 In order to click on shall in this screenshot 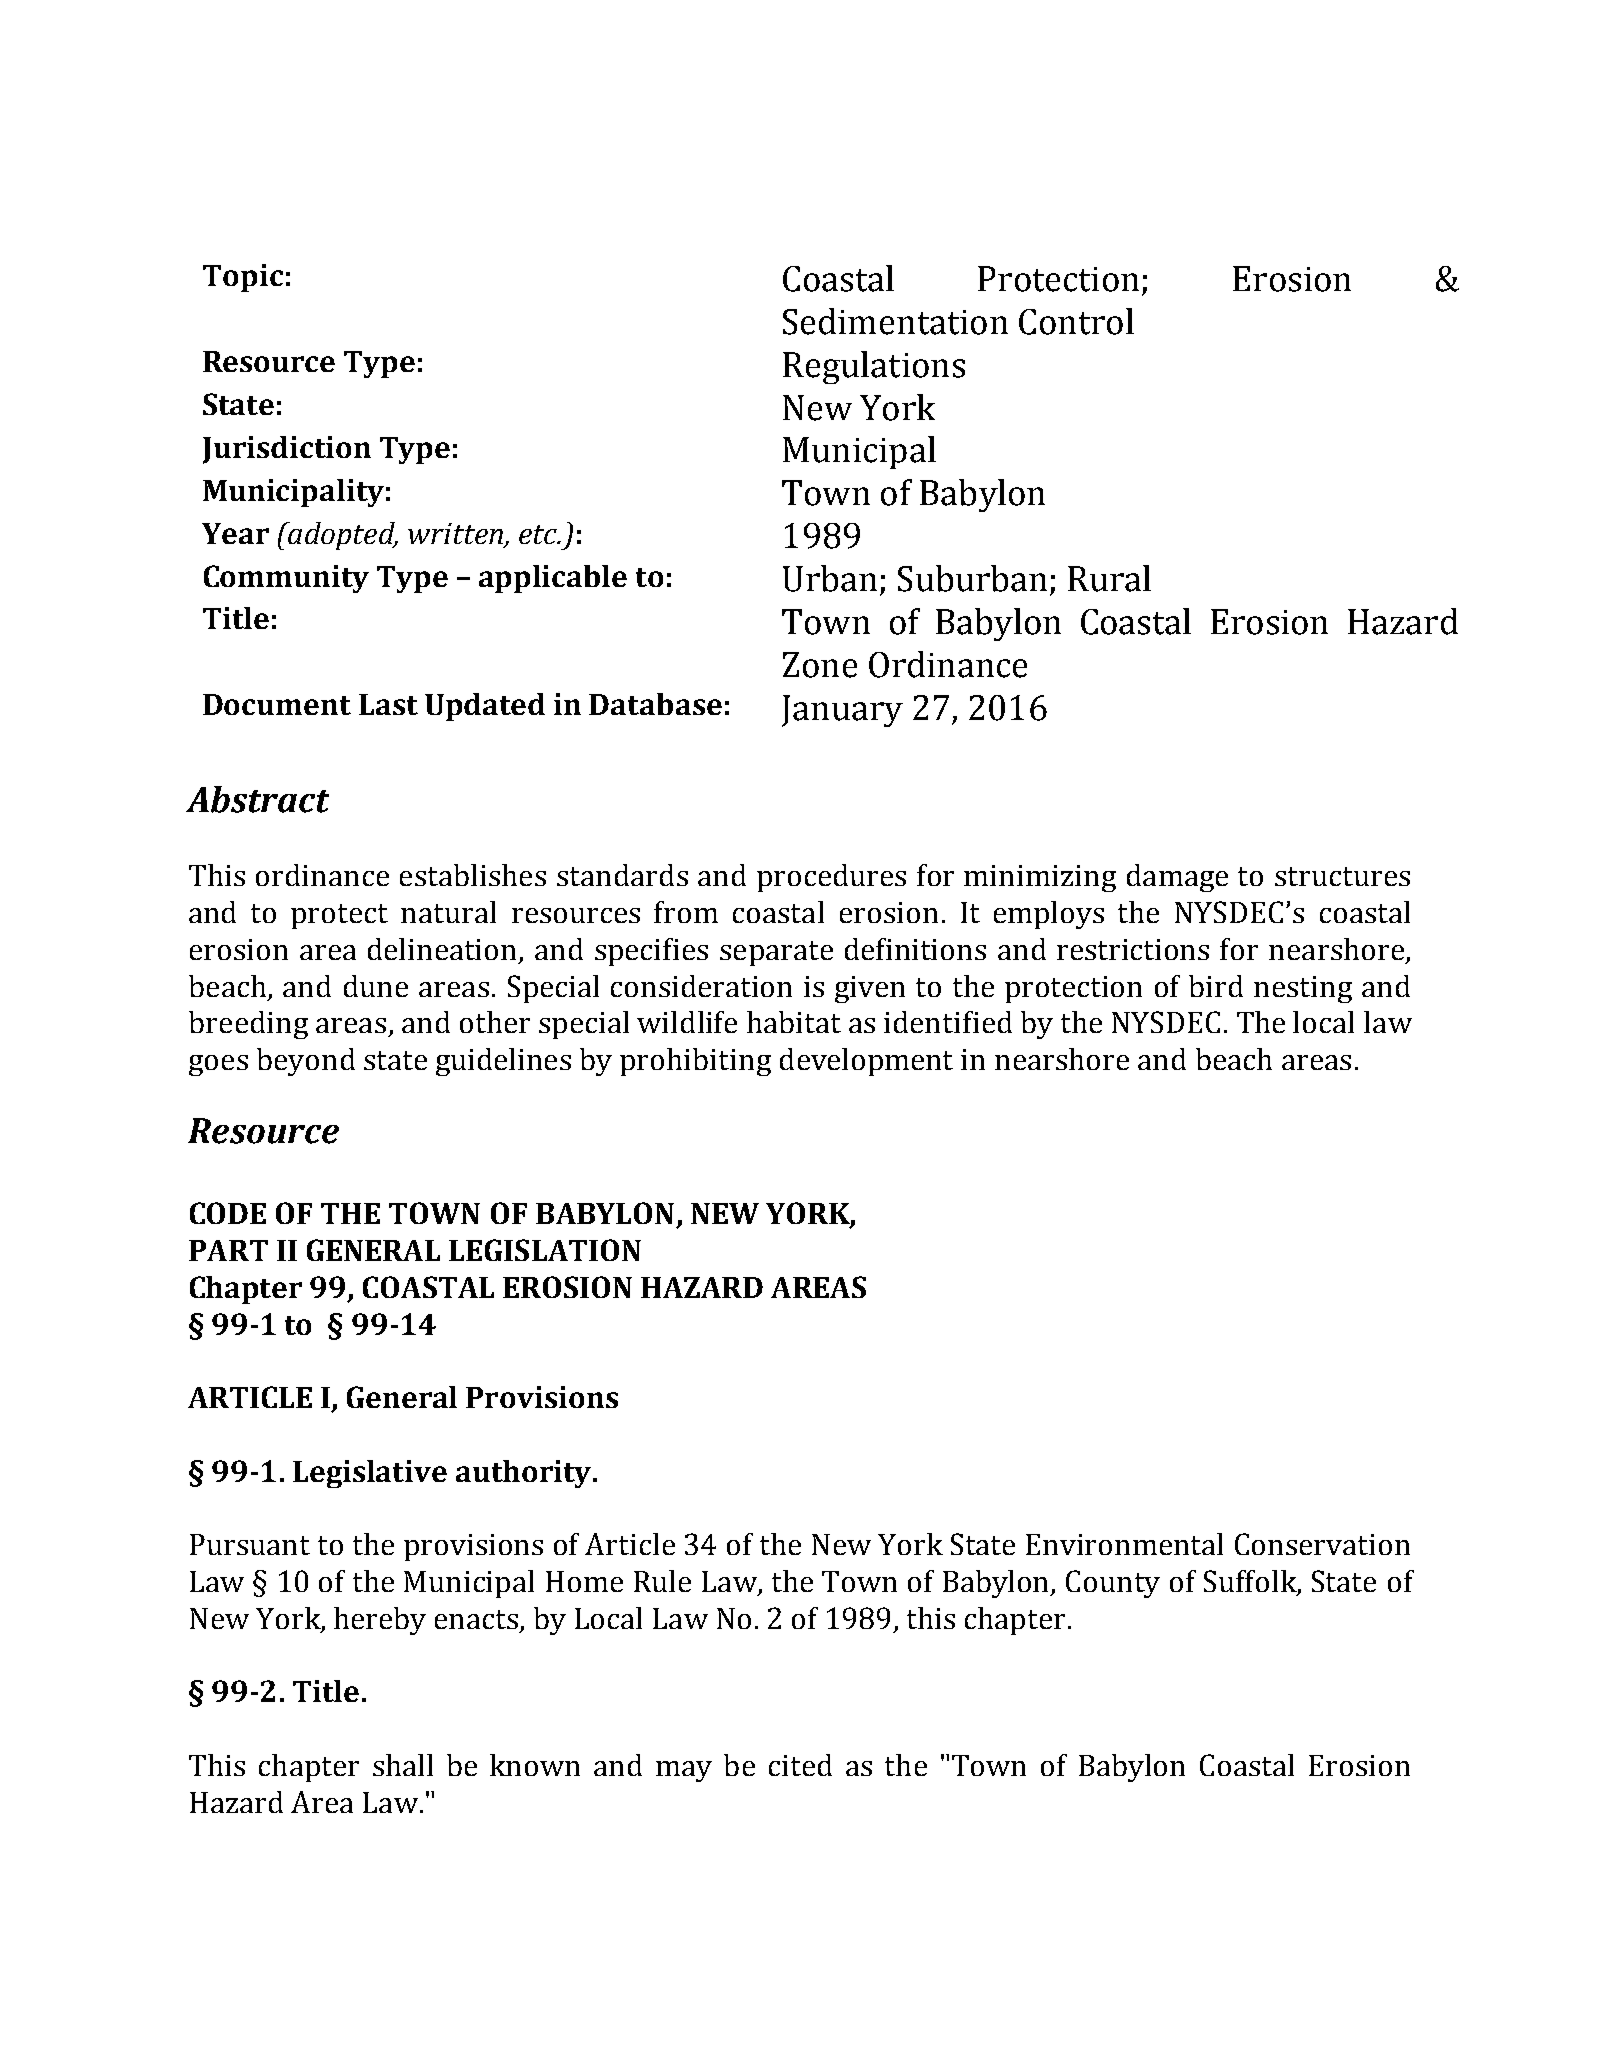, I will do `click(403, 1765)`.
